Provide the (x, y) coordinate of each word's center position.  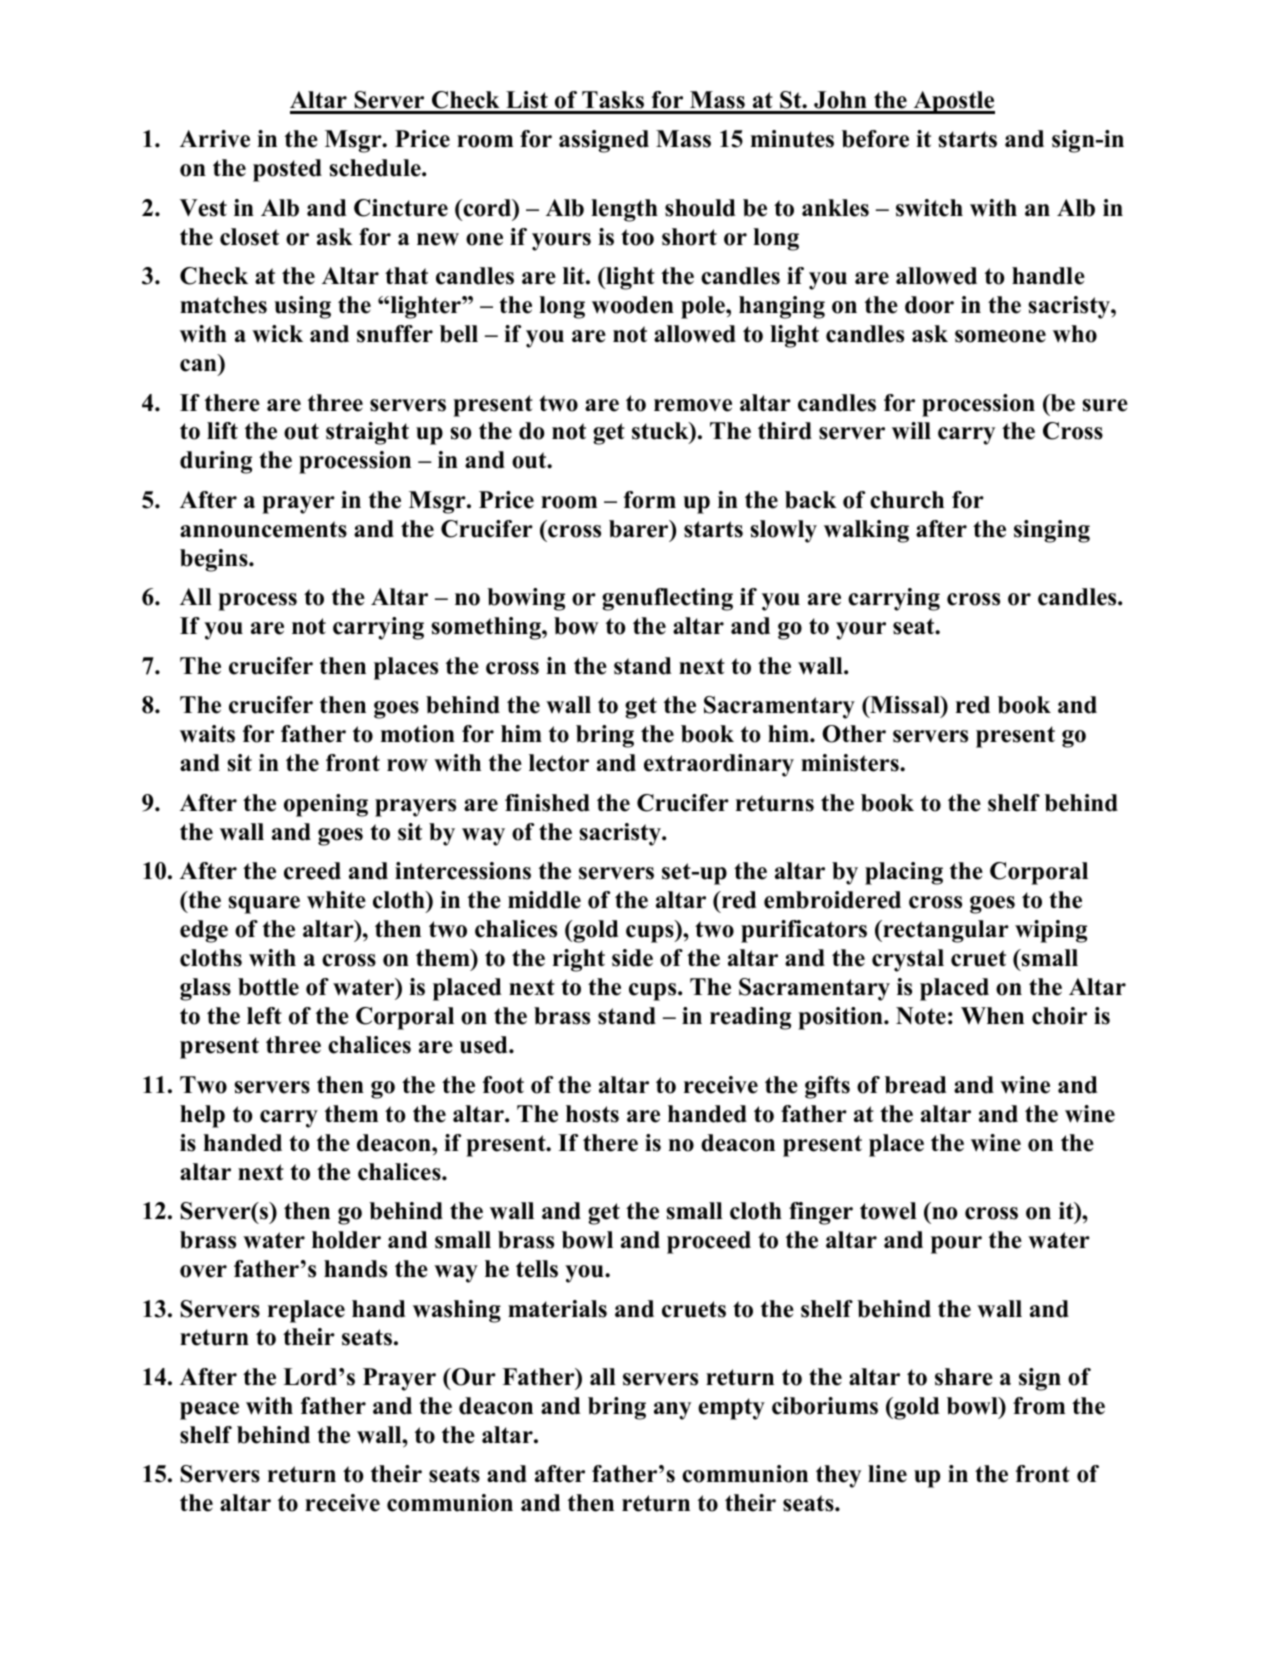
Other (854, 734)
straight (367, 433)
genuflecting (667, 599)
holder (346, 1240)
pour (956, 1245)
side (632, 958)
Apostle (953, 102)
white (336, 900)
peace (209, 1411)
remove (693, 405)
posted (287, 170)
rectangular (945, 931)
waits (207, 734)
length (624, 210)
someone (1000, 336)
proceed (709, 1242)
